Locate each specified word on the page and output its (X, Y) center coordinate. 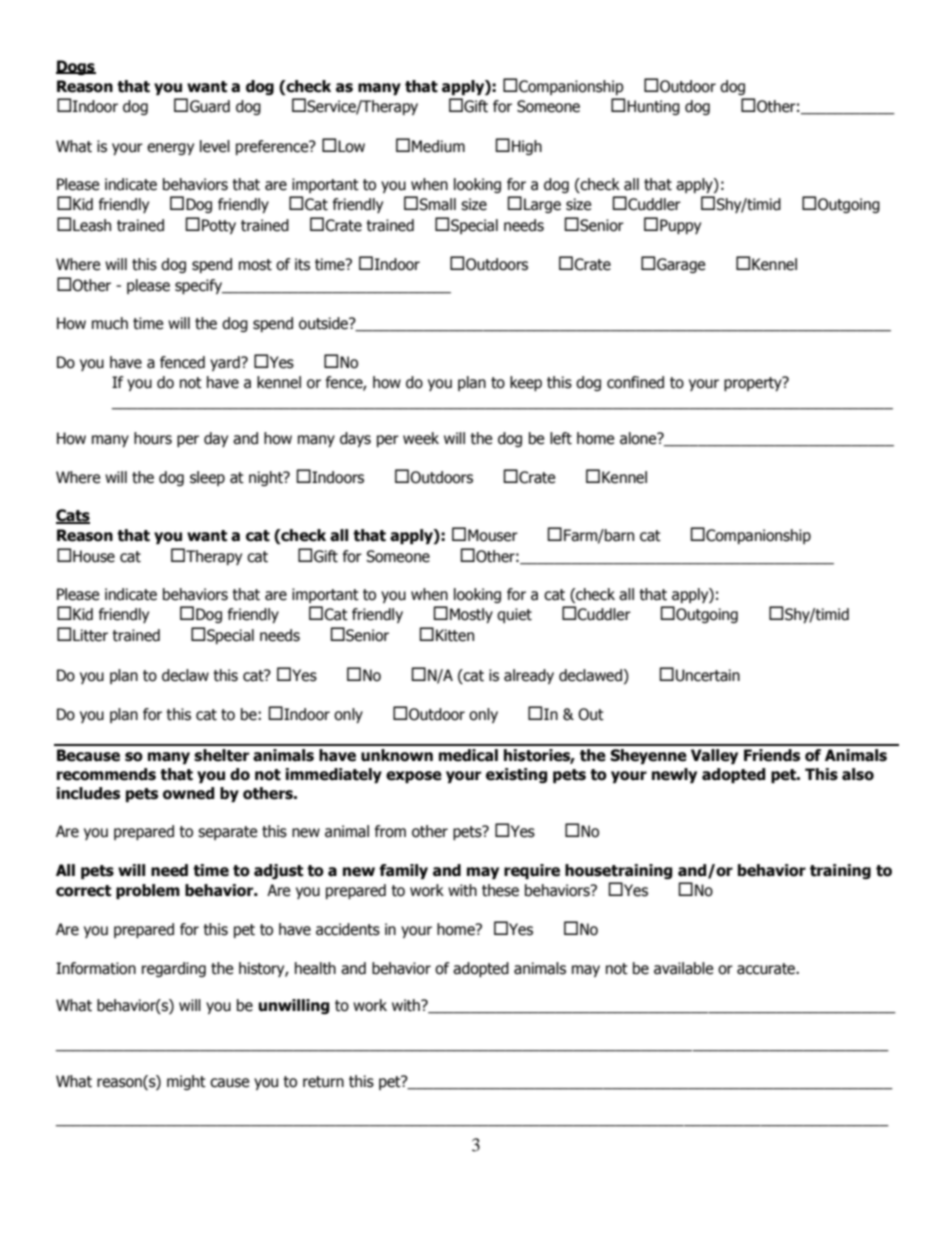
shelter (221, 755)
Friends (772, 755)
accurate (767, 969)
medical (468, 755)
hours (153, 438)
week (421, 438)
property (754, 383)
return (323, 1082)
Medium (438, 146)
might (186, 1082)
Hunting (653, 107)
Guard (210, 106)
